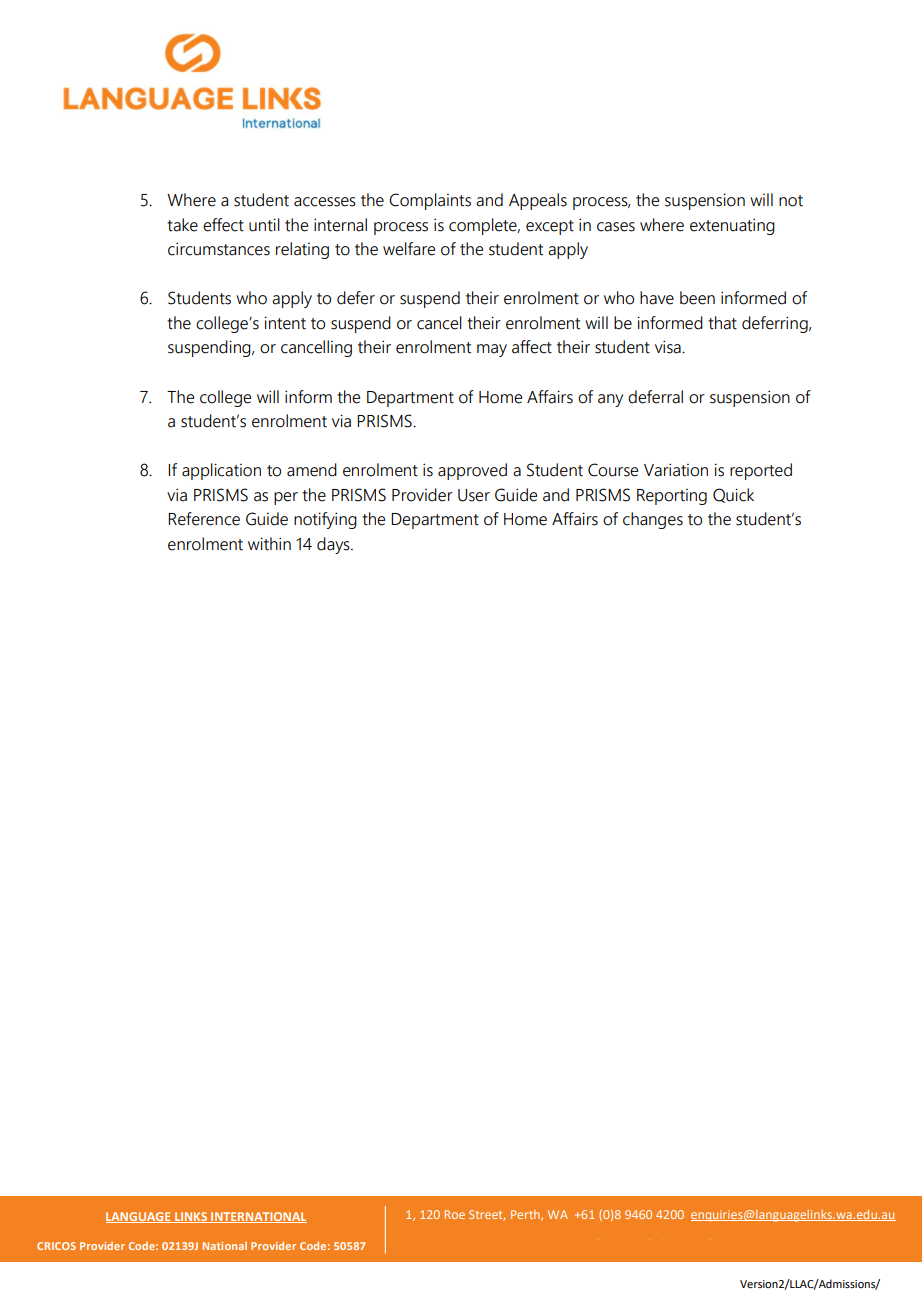 The height and width of the screenshot is (1308, 924). Describe the element at coordinates (455, 1214) in the screenshot. I see `Roe` at that location.
